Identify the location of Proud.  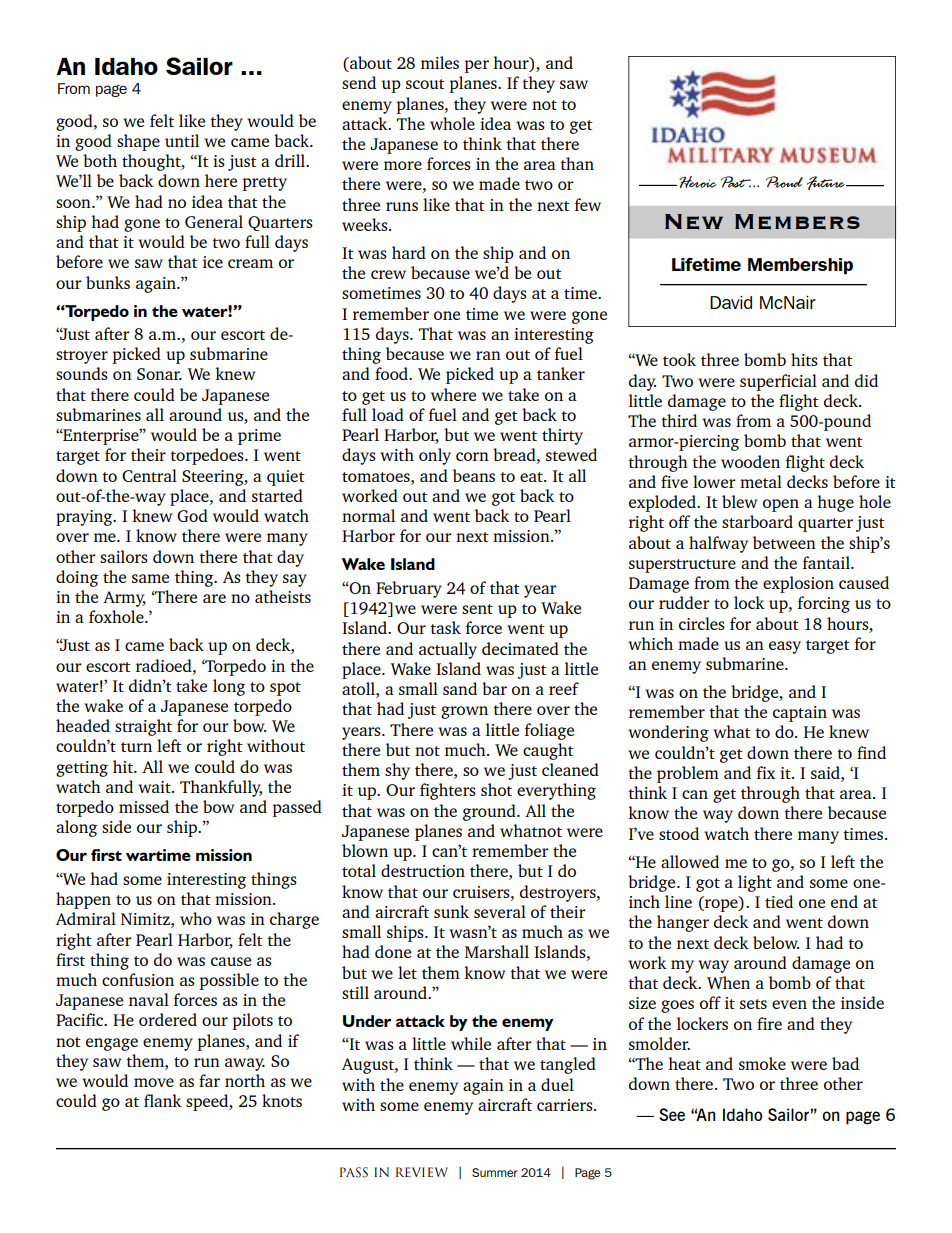
(784, 182).
